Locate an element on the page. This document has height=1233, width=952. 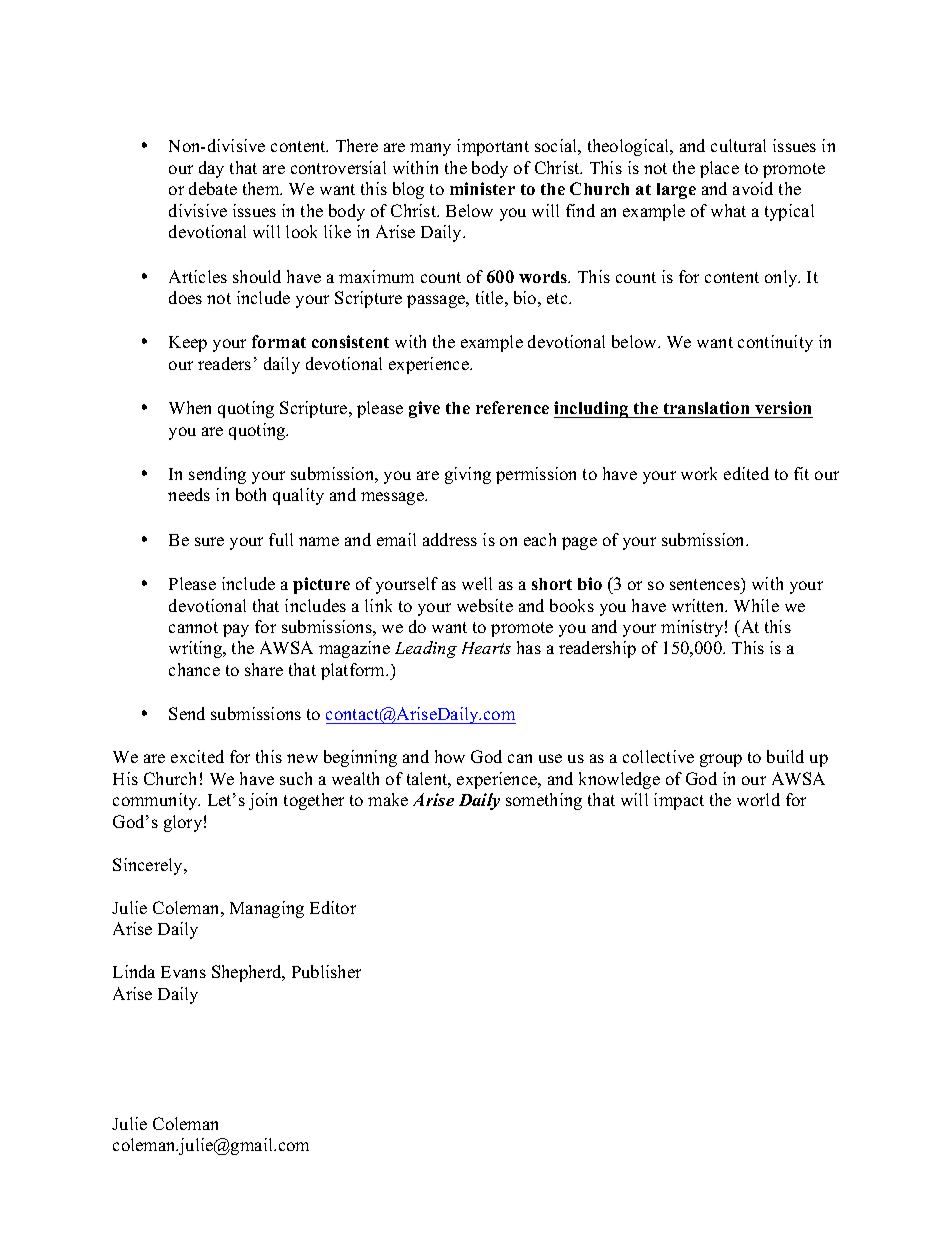
Hearts is located at coordinates (486, 648).
